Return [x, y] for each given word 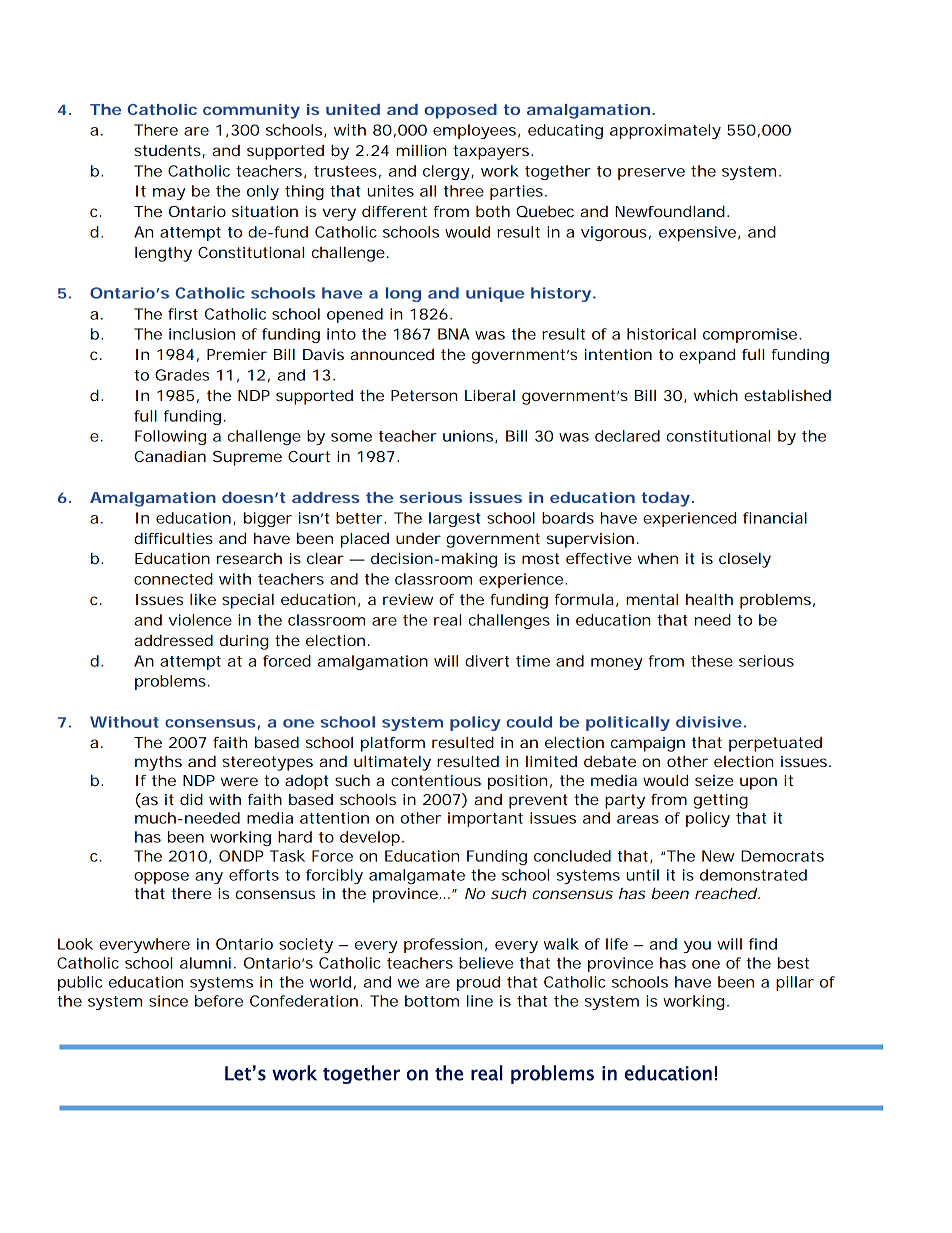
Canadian [170, 456]
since [168, 1001]
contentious [436, 780]
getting [721, 801]
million [421, 150]
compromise [752, 335]
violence [200, 620]
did [191, 799]
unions [470, 436]
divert [487, 661]
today [667, 499]
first [183, 314]
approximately [665, 131]
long [403, 294]
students [169, 151]
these [712, 661]
